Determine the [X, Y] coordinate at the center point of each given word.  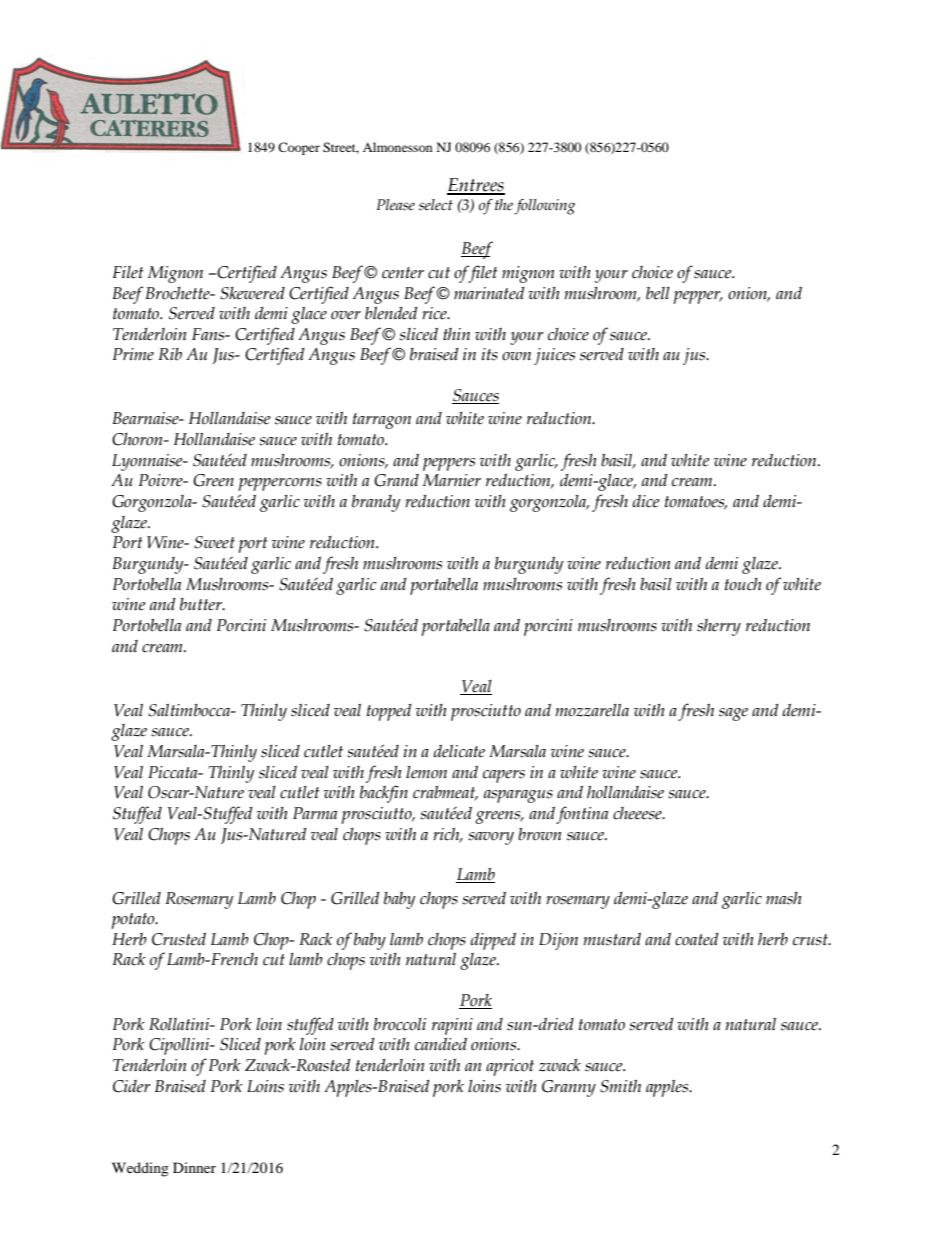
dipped [493, 941]
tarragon [382, 421]
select [436, 205]
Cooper [299, 148]
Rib [170, 354]
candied [441, 1044]
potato [134, 921]
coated [697, 939]
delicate [459, 751]
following [545, 207]
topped [389, 712]
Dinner [194, 1167]
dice [646, 501]
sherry [719, 627]
